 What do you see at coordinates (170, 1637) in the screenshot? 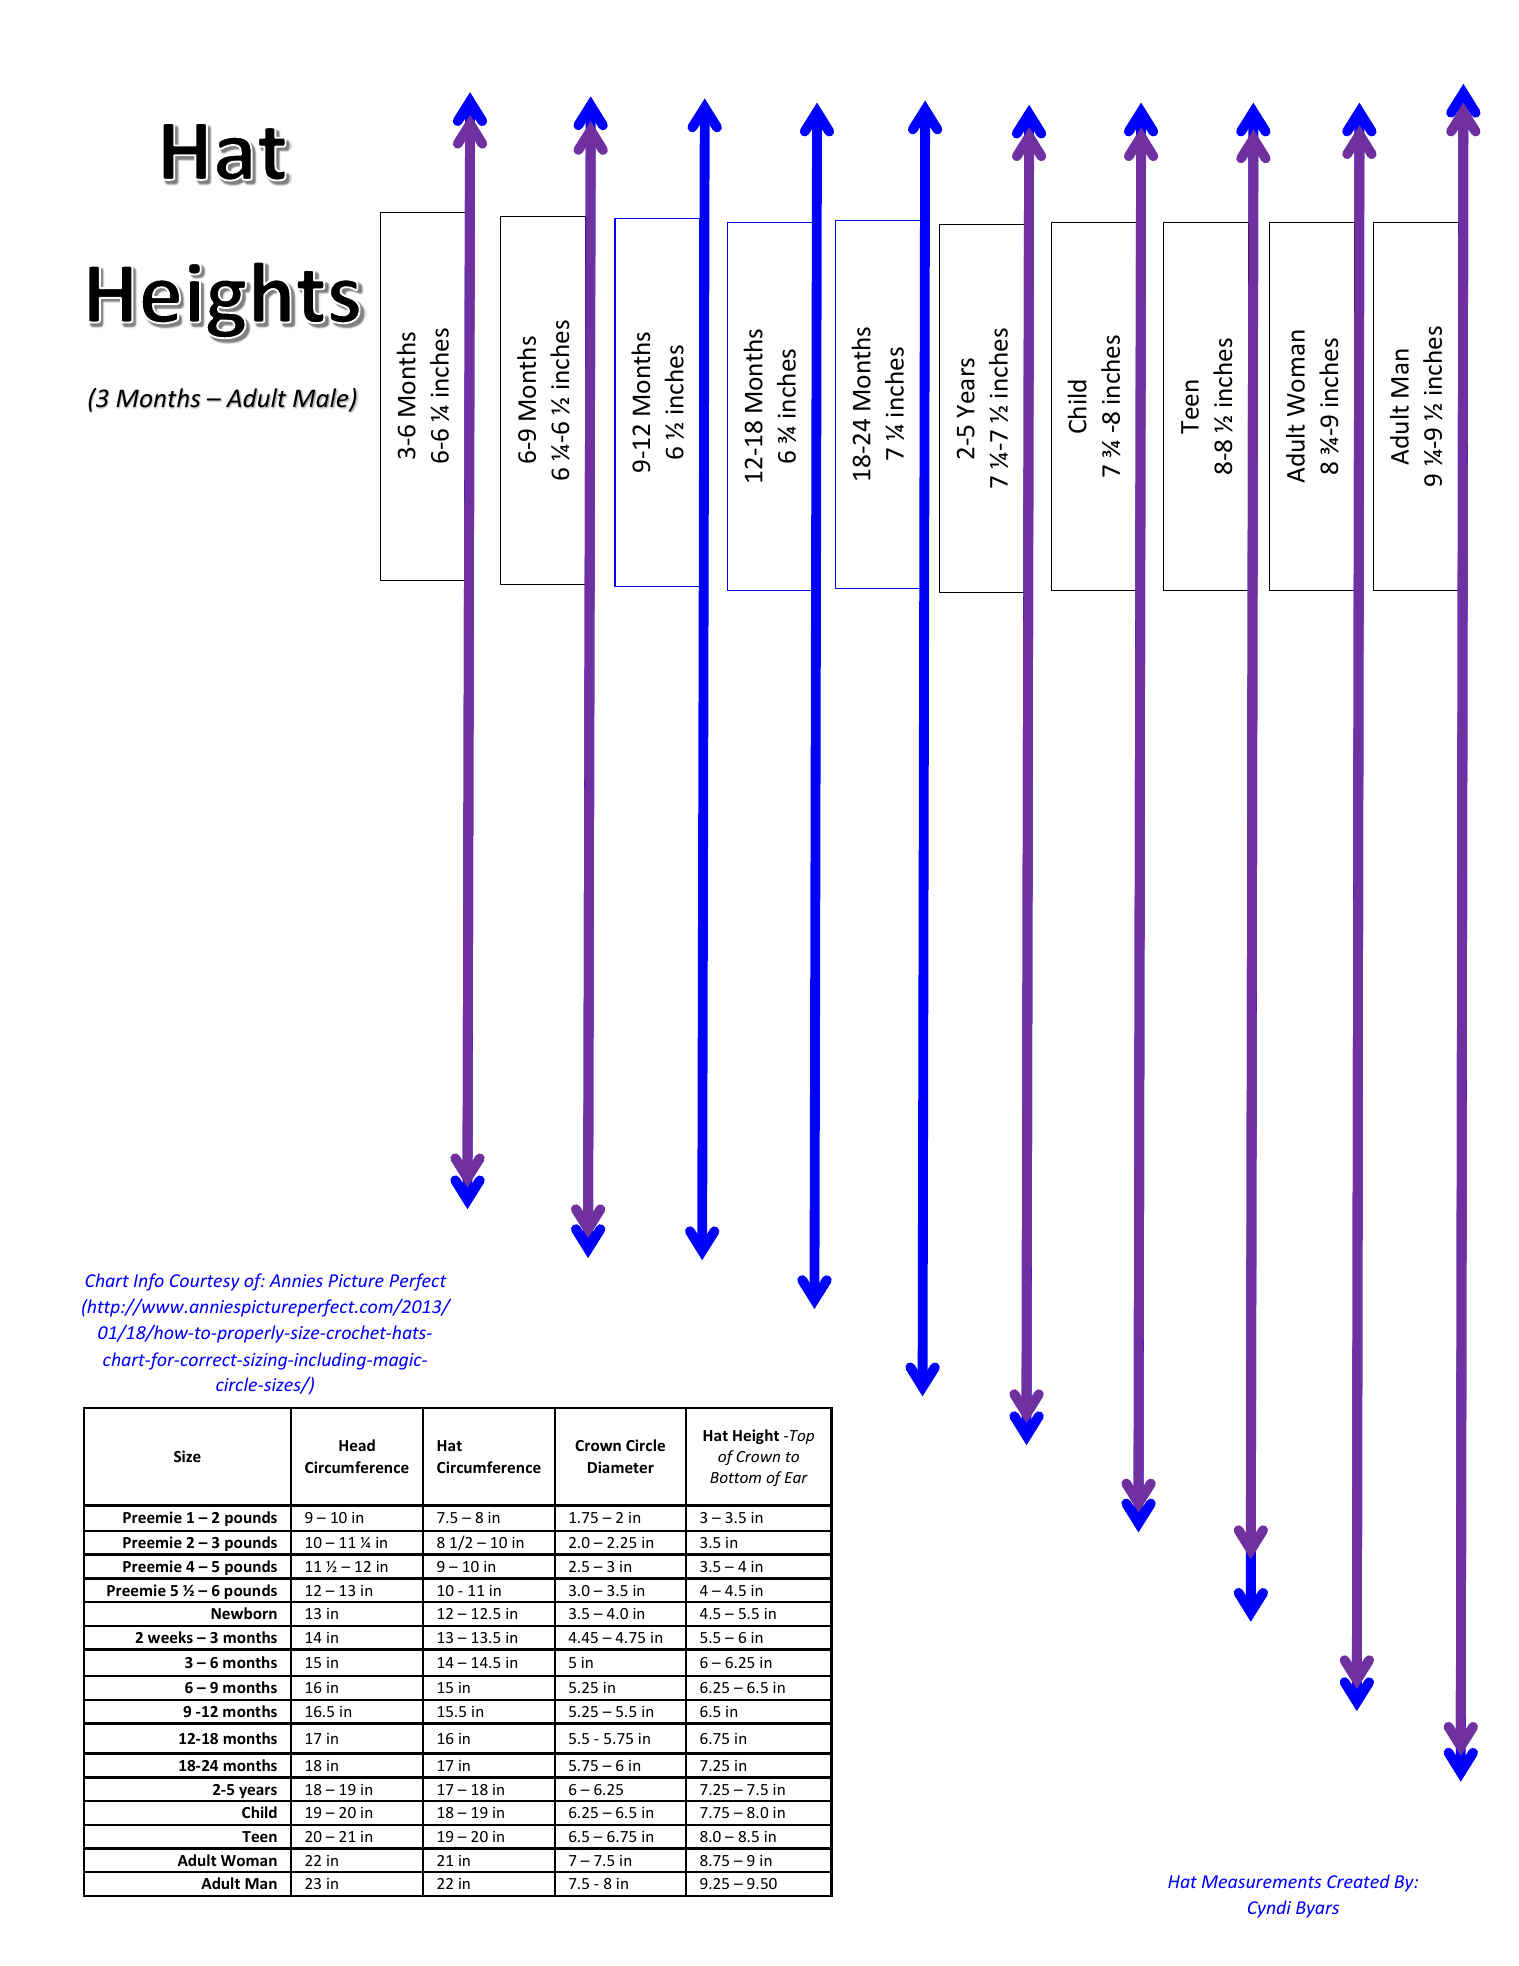
I see `weeks` at bounding box center [170, 1637].
